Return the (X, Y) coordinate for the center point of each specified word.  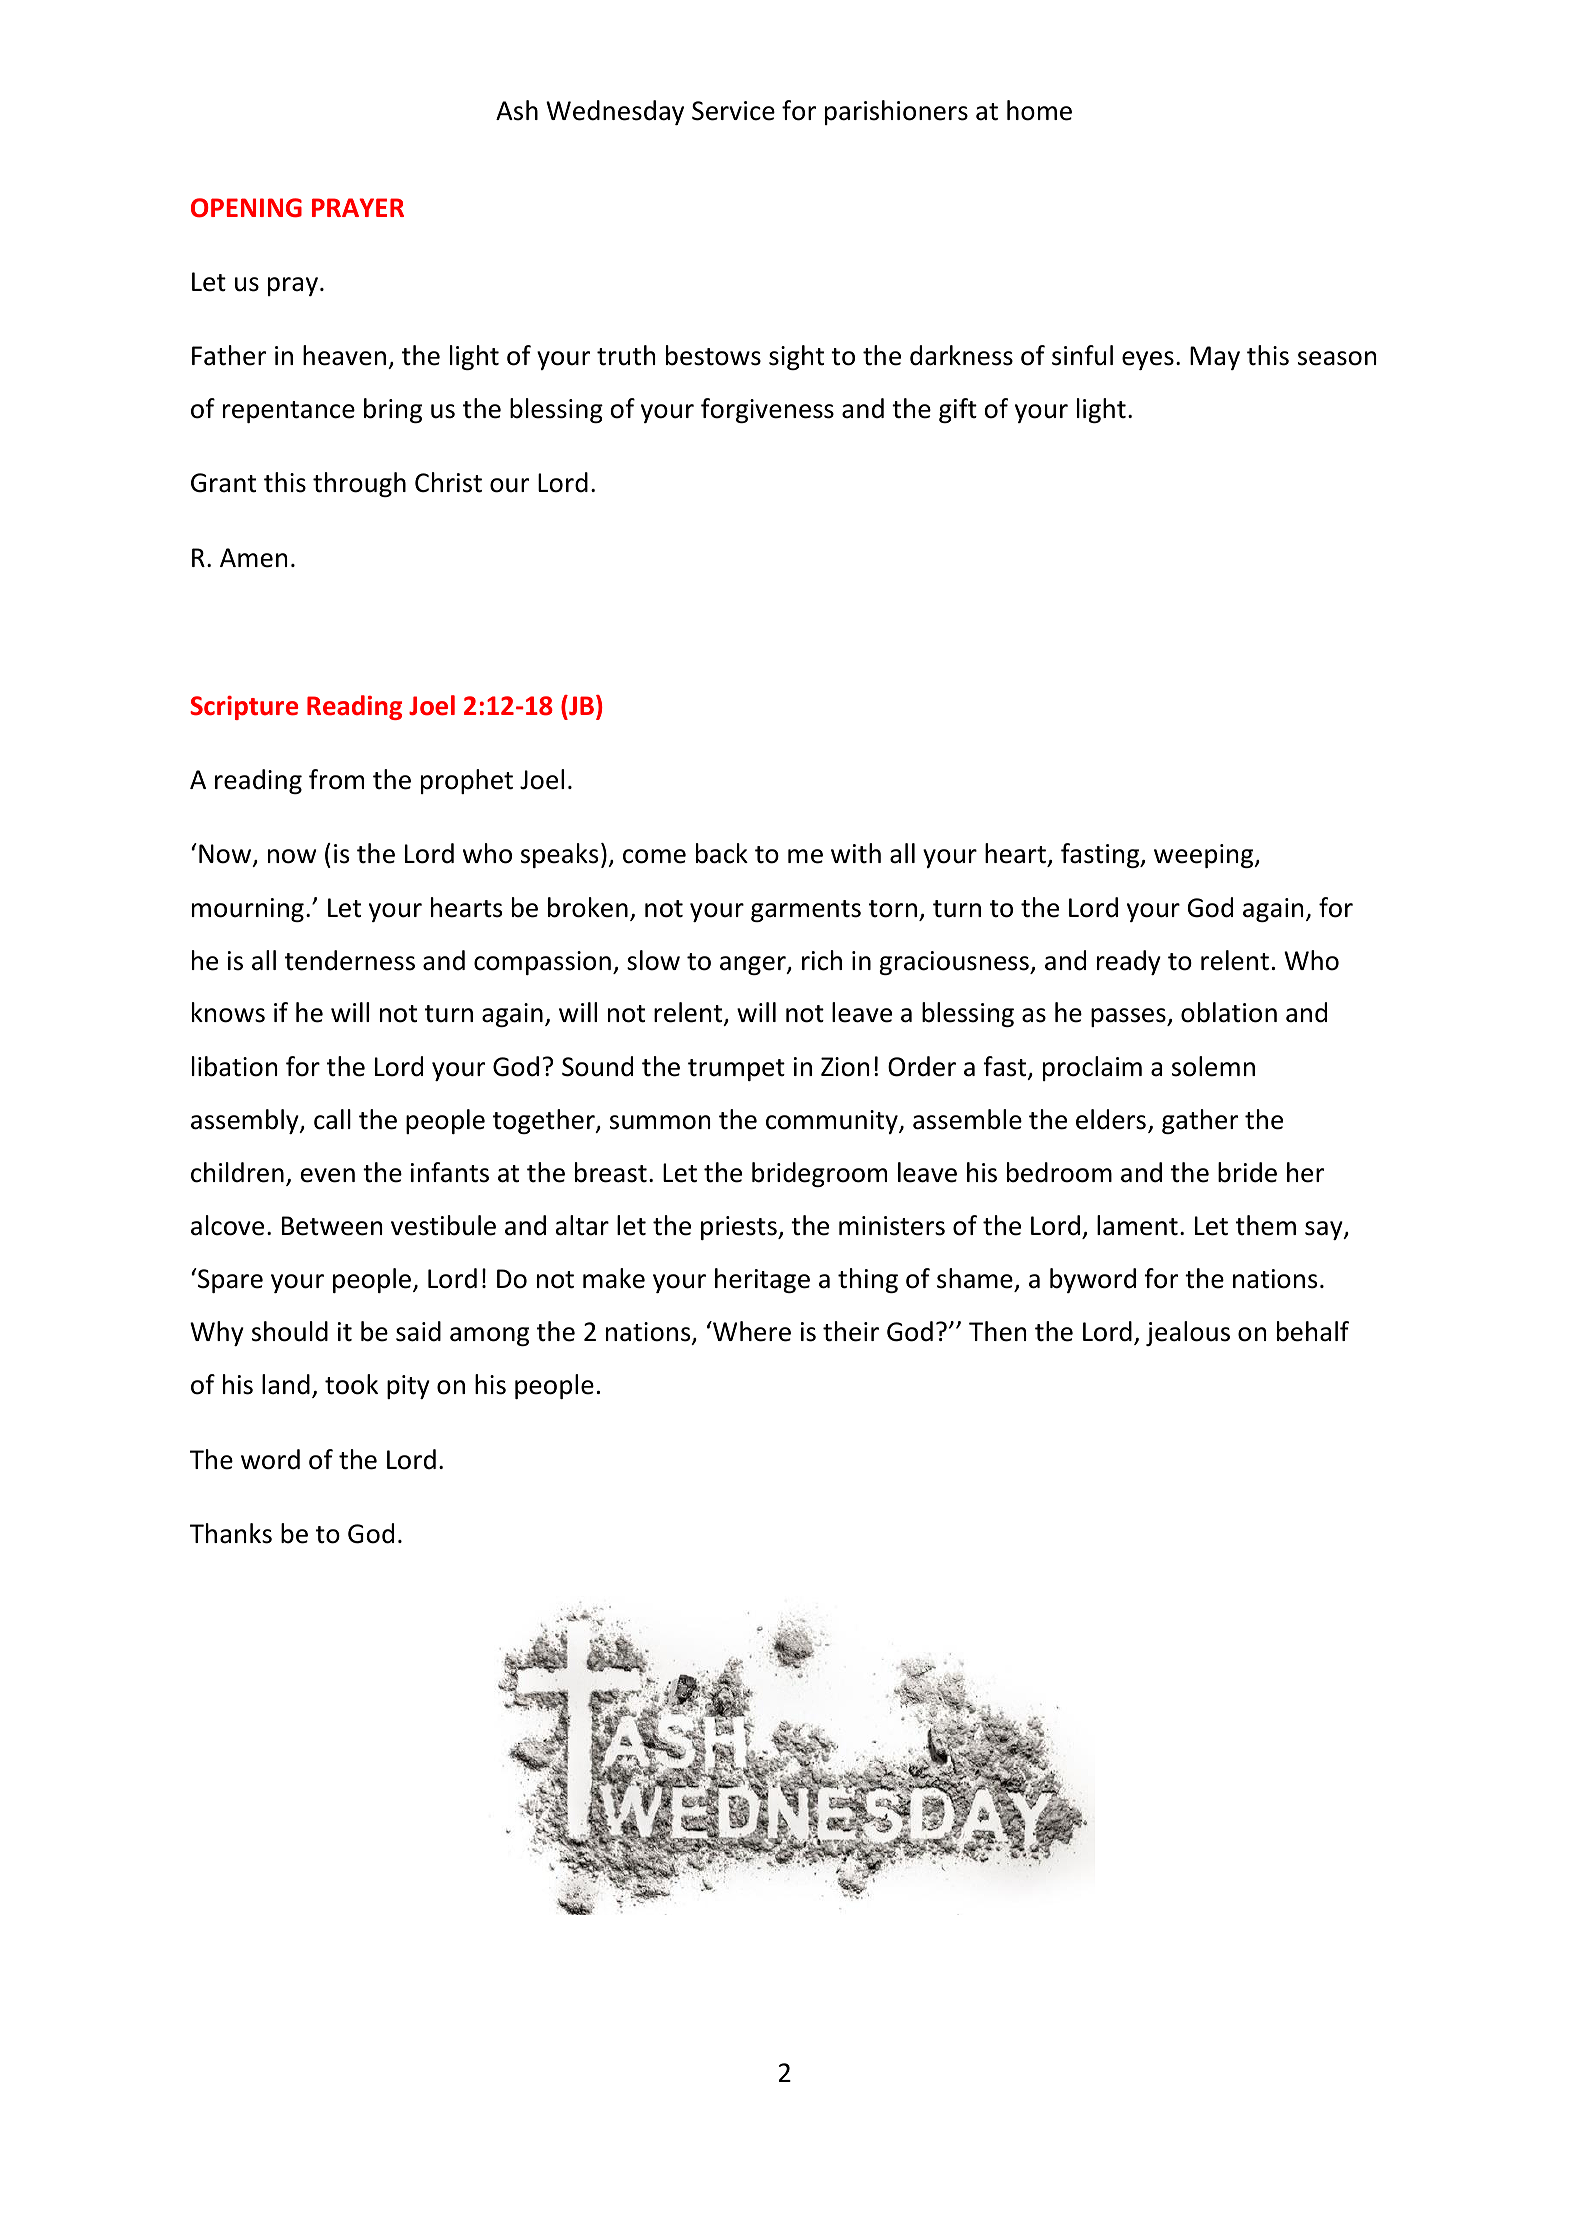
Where (751, 1331)
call (332, 1119)
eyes (1148, 360)
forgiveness (767, 410)
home (1039, 110)
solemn (1213, 1066)
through (359, 484)
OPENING (246, 208)
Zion (845, 1067)
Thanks (231, 1533)
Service (733, 111)
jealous (1188, 1333)
